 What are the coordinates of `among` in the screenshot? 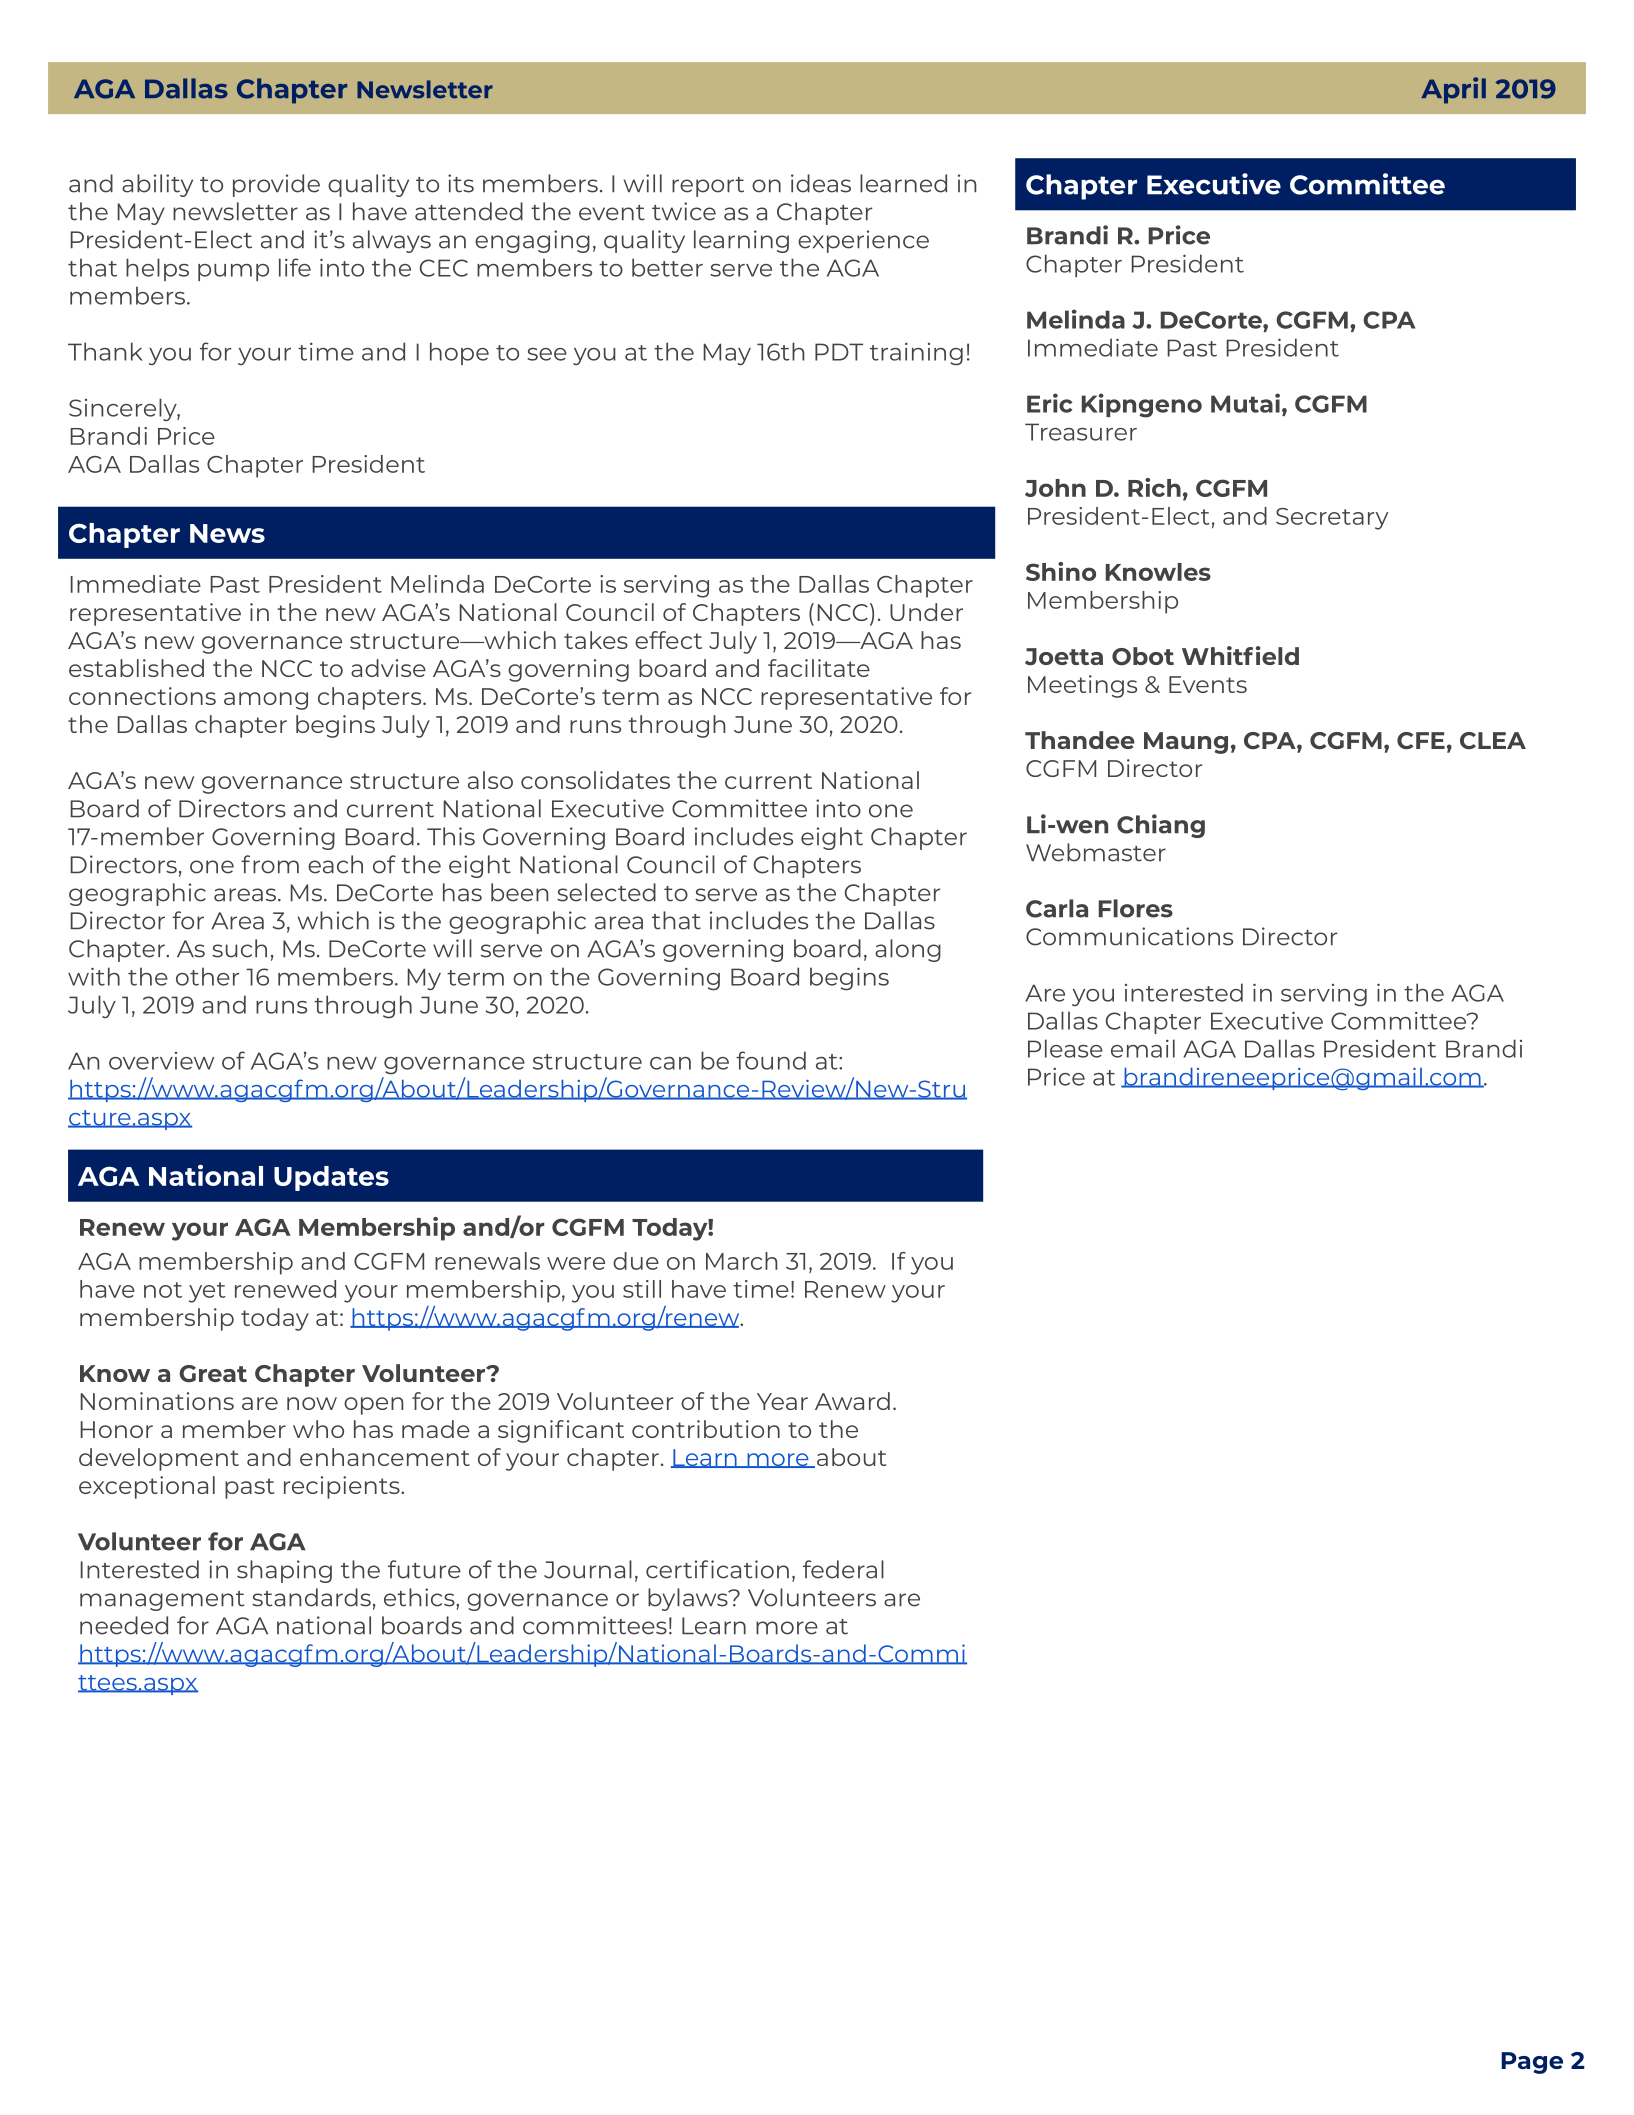 It's located at (266, 701).
